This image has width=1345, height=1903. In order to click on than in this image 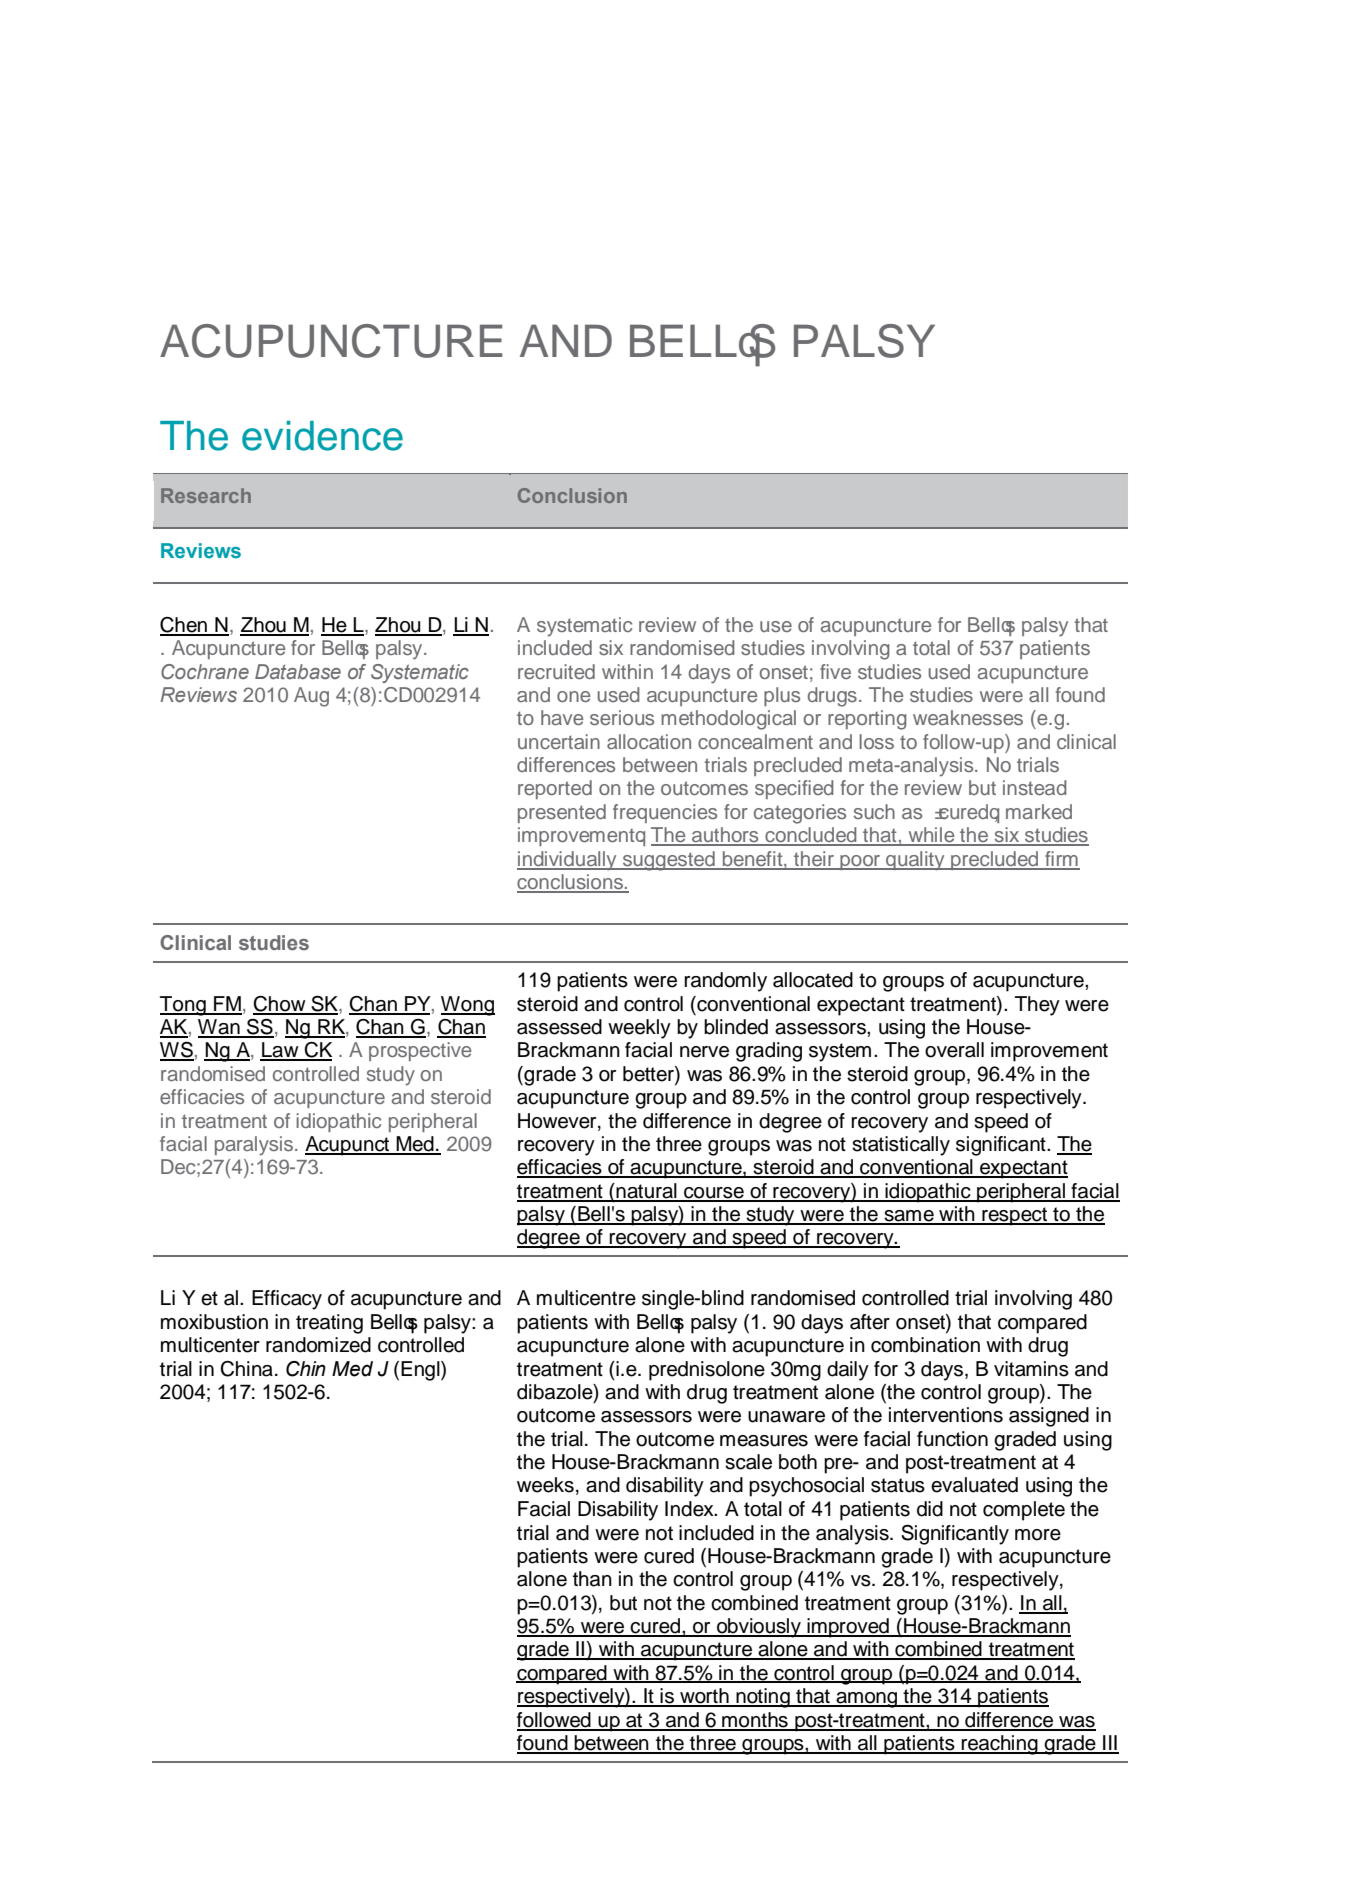, I will do `click(592, 1579)`.
